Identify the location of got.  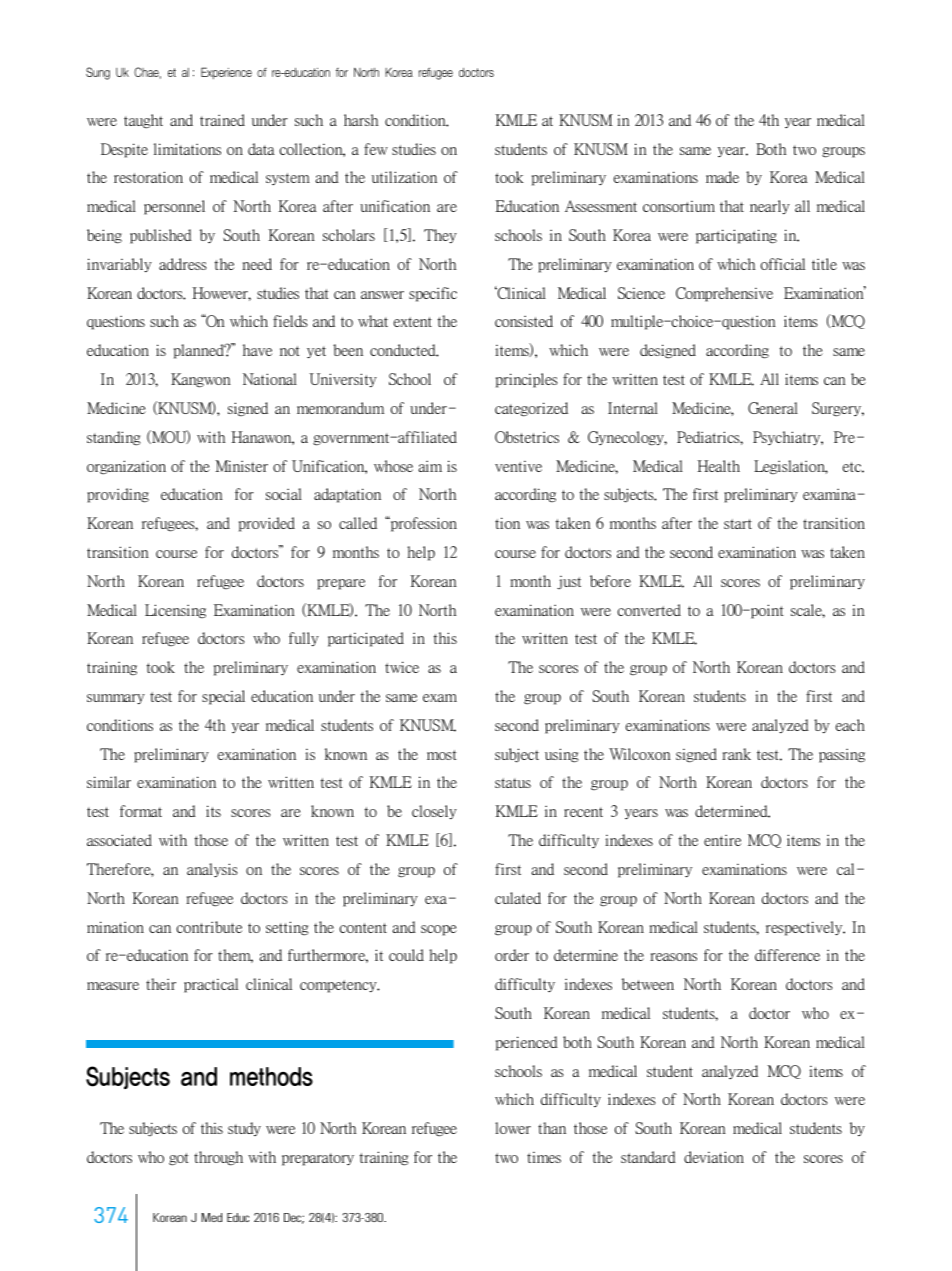
(179, 1159).
